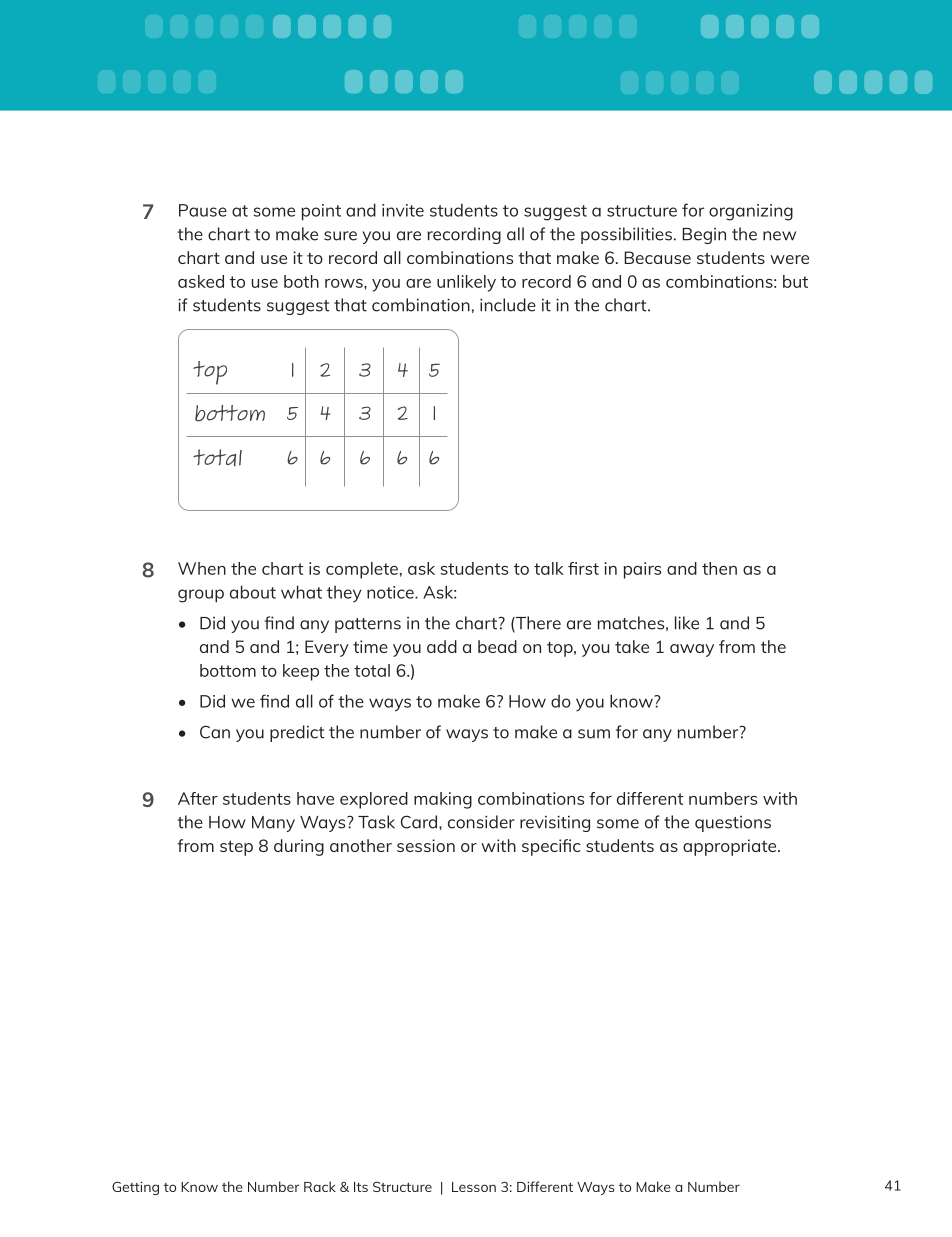  What do you see at coordinates (704, 236) in the document?
I see `Begin` at bounding box center [704, 236].
